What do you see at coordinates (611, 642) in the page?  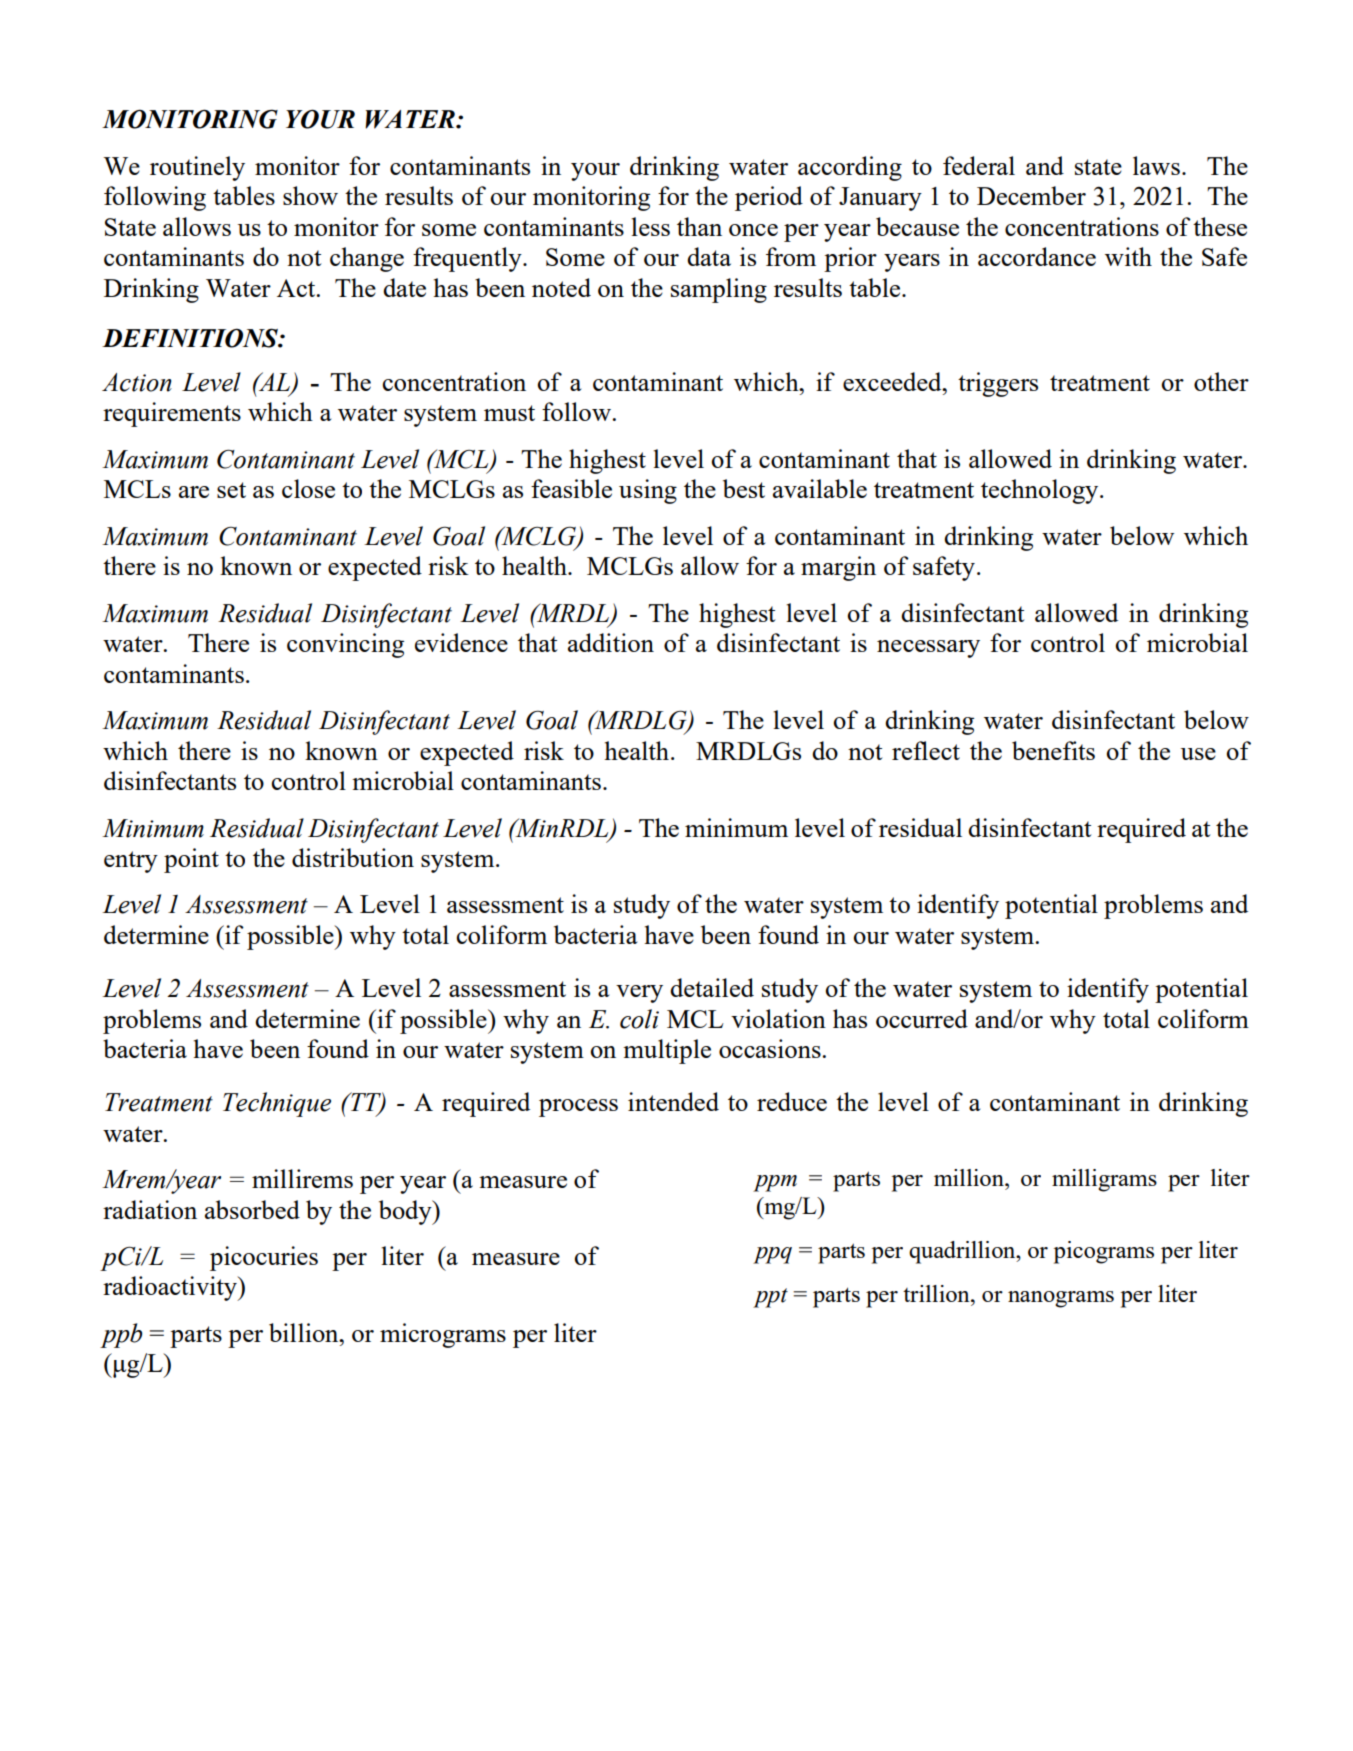 I see `addition` at bounding box center [611, 642].
